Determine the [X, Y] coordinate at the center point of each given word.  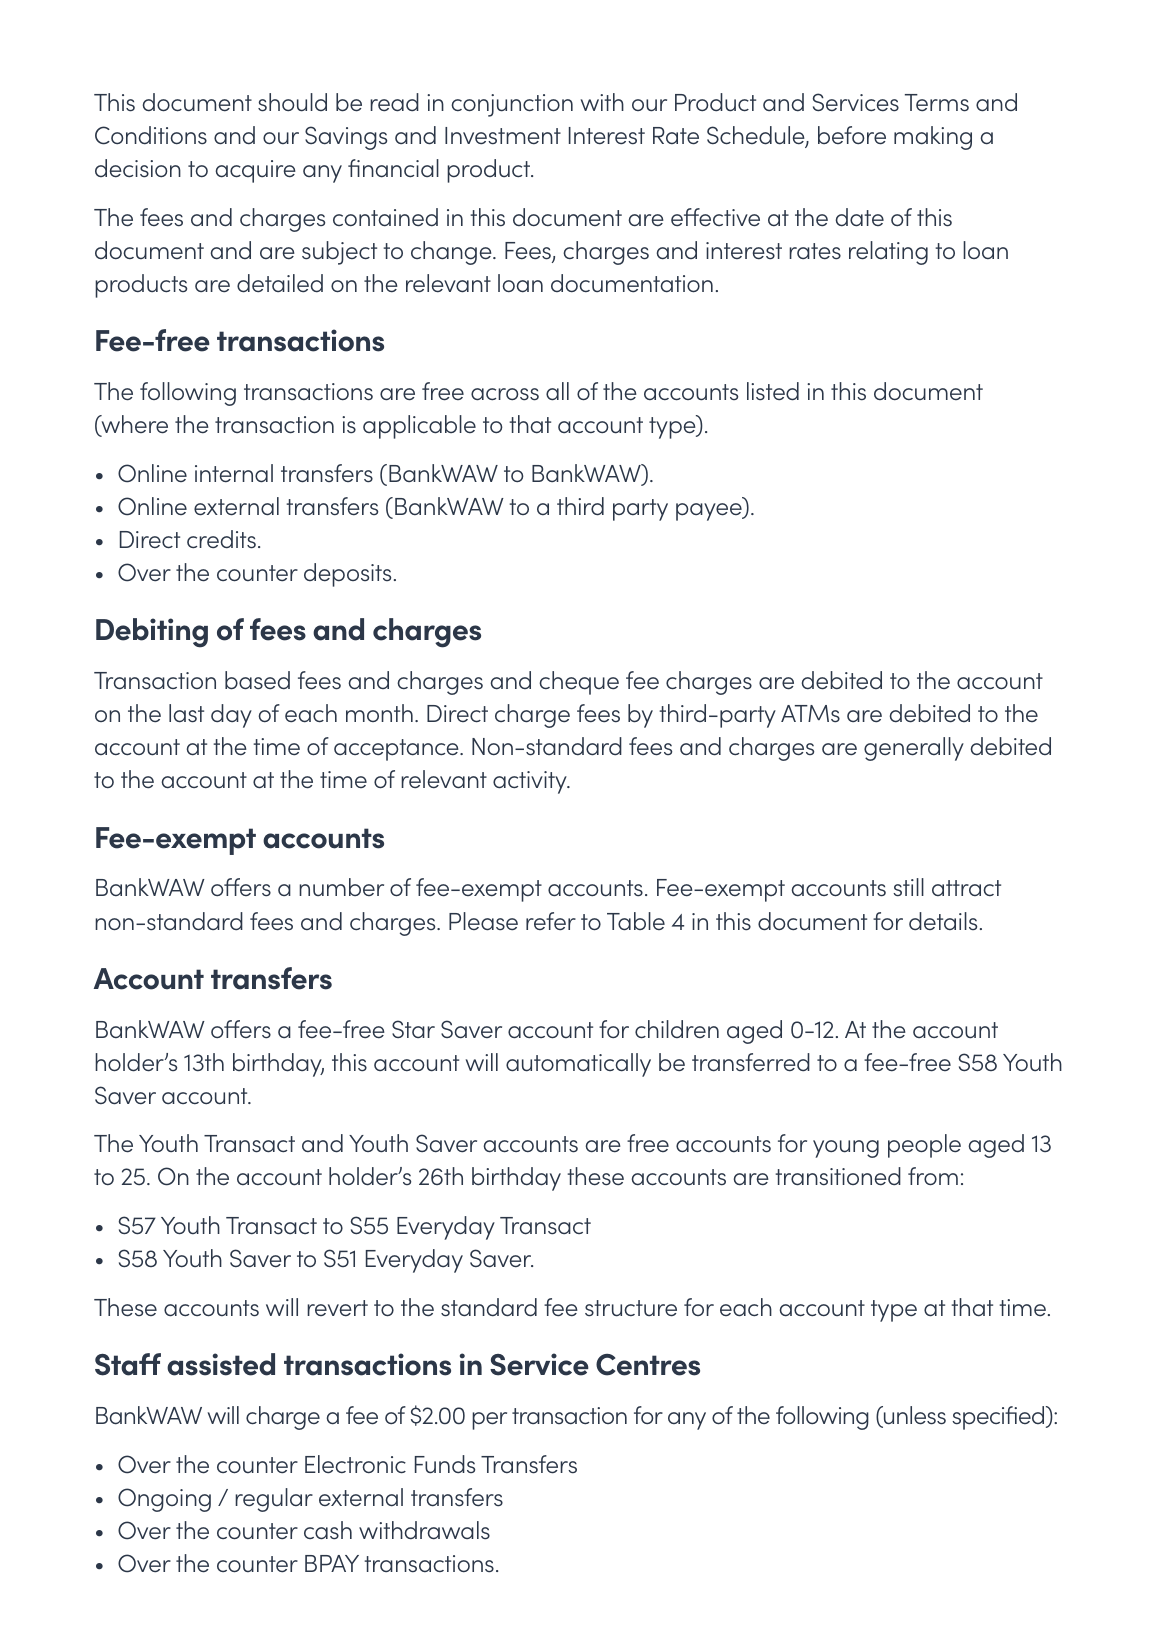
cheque [579, 683]
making [933, 138]
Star [413, 1029]
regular [274, 1500]
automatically [578, 1065]
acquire [255, 171]
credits [221, 539]
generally [914, 749]
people [924, 1146]
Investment [503, 136]
